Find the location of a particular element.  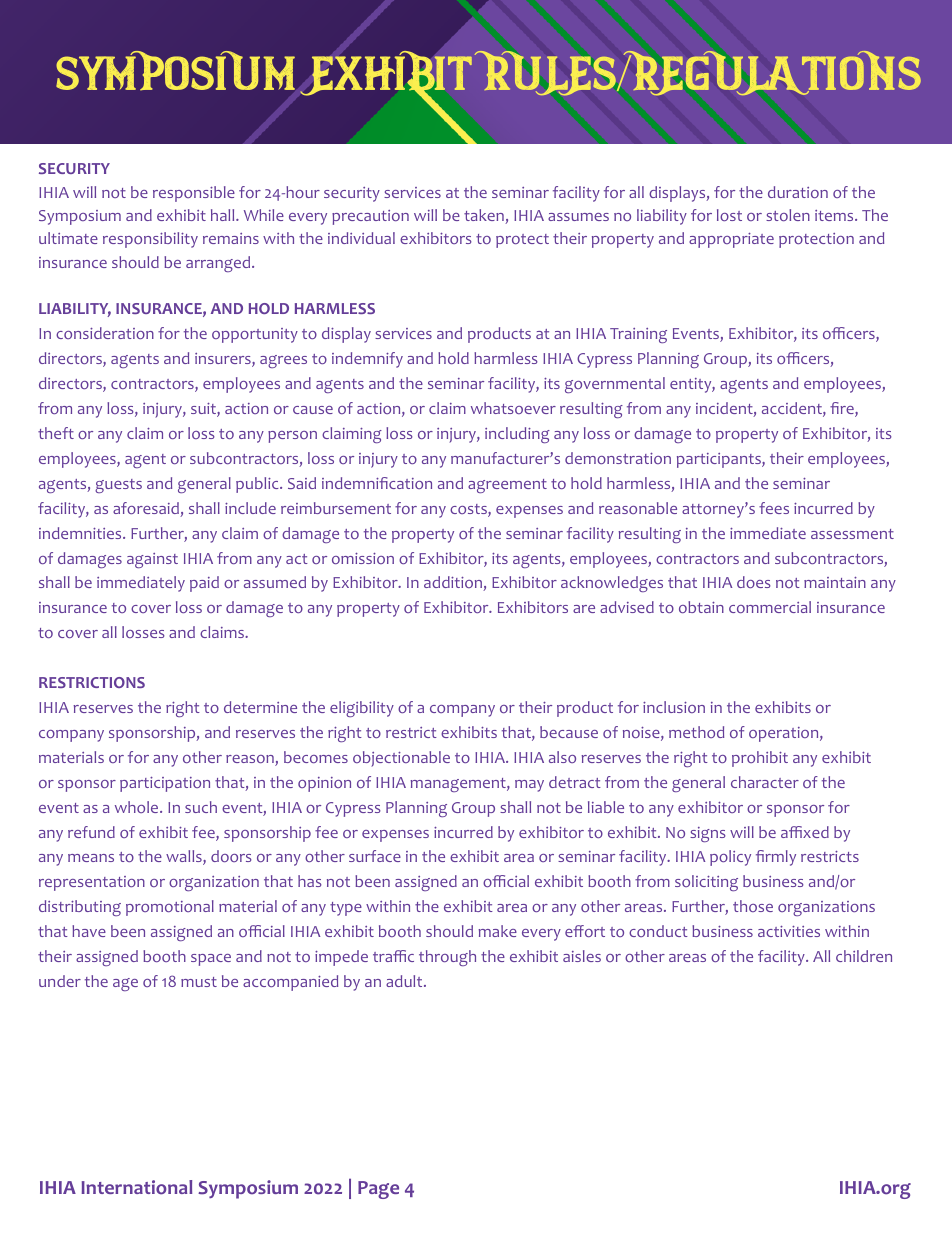

inclusion is located at coordinates (674, 707).
